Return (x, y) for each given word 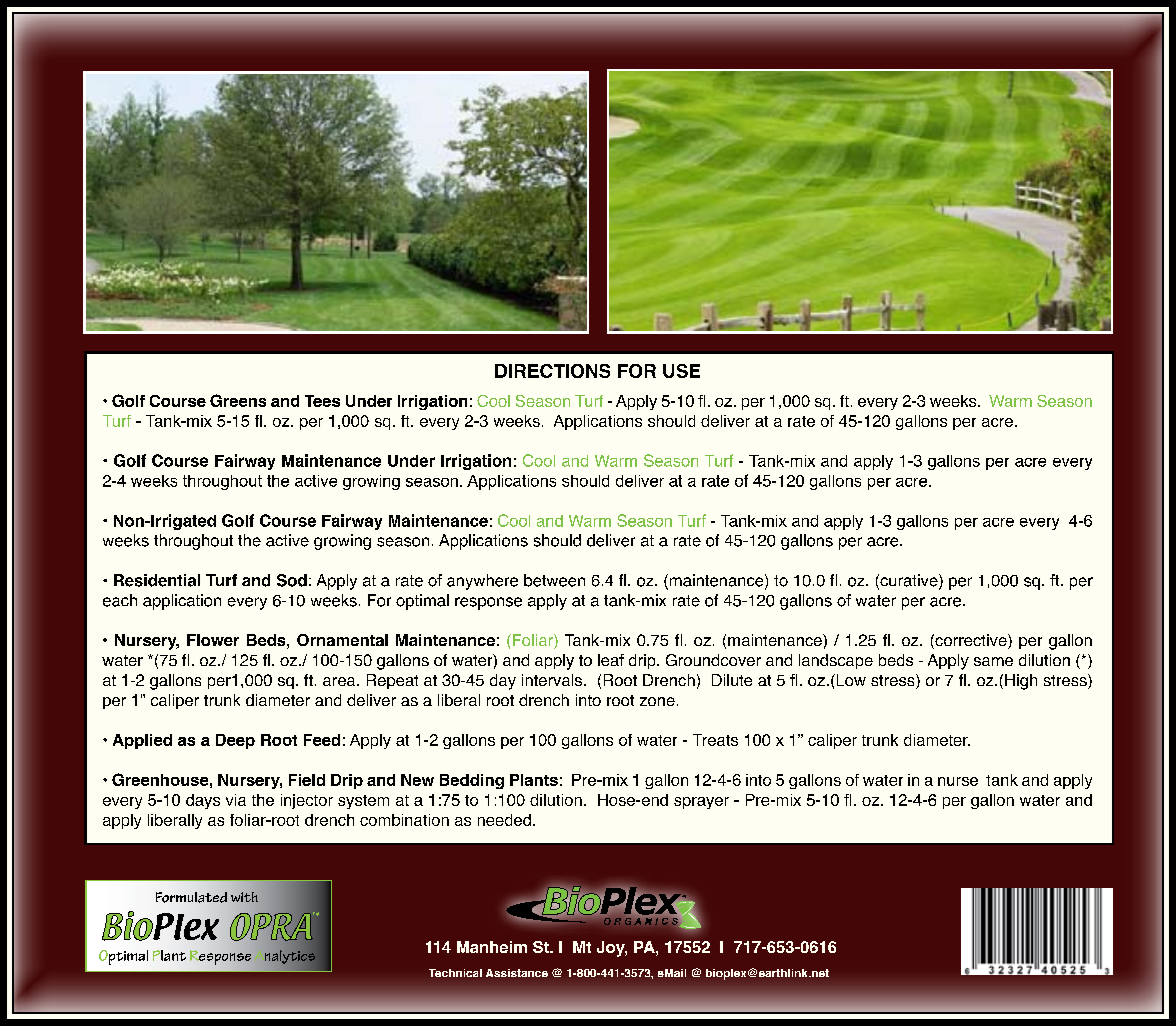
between (554, 580)
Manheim (492, 947)
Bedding (472, 781)
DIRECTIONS (552, 371)
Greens (238, 400)
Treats (715, 740)
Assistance (517, 973)
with (244, 897)
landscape (836, 661)
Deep (235, 741)
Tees (322, 401)
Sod (292, 580)
